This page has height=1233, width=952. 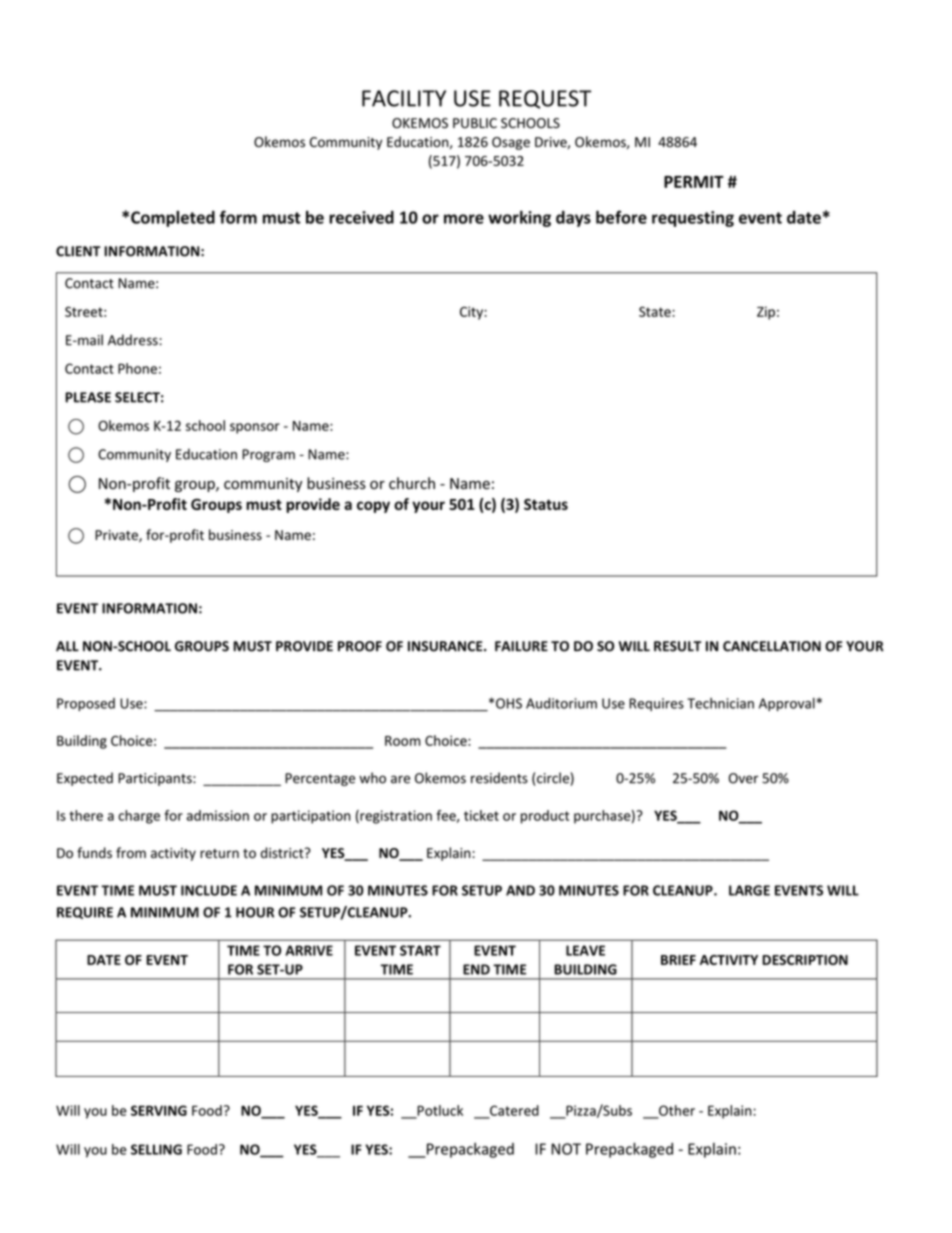 What do you see at coordinates (173, 218) in the page?
I see `Completed` at bounding box center [173, 218].
